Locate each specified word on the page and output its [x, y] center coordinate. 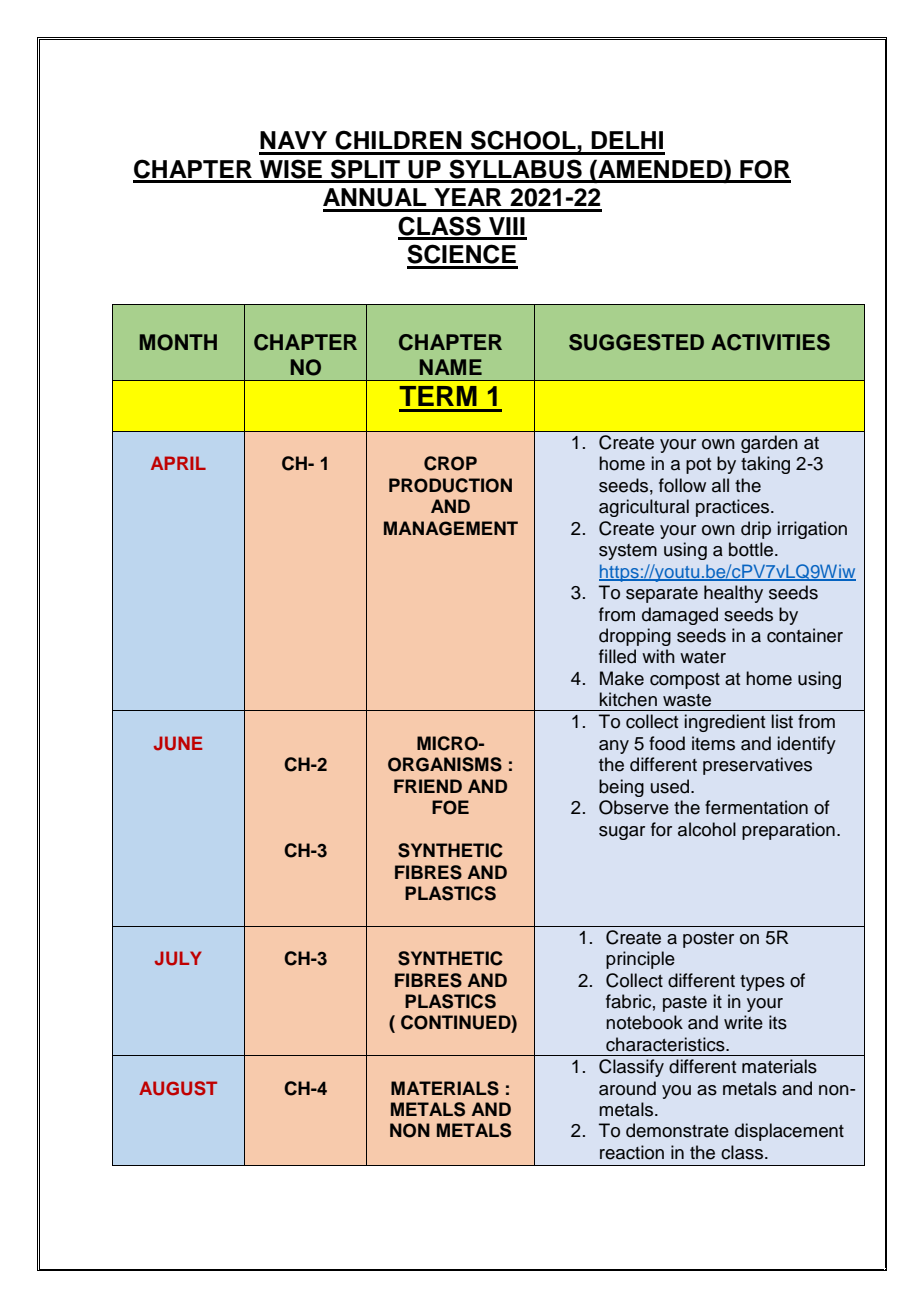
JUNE [178, 743]
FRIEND [428, 786]
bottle [752, 549]
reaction [632, 1152]
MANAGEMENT [451, 528]
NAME [451, 367]
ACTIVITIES [770, 342]
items [713, 743]
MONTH [178, 342]
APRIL [178, 463]
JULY [178, 958]
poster [708, 940]
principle [640, 960]
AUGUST [178, 1088]
